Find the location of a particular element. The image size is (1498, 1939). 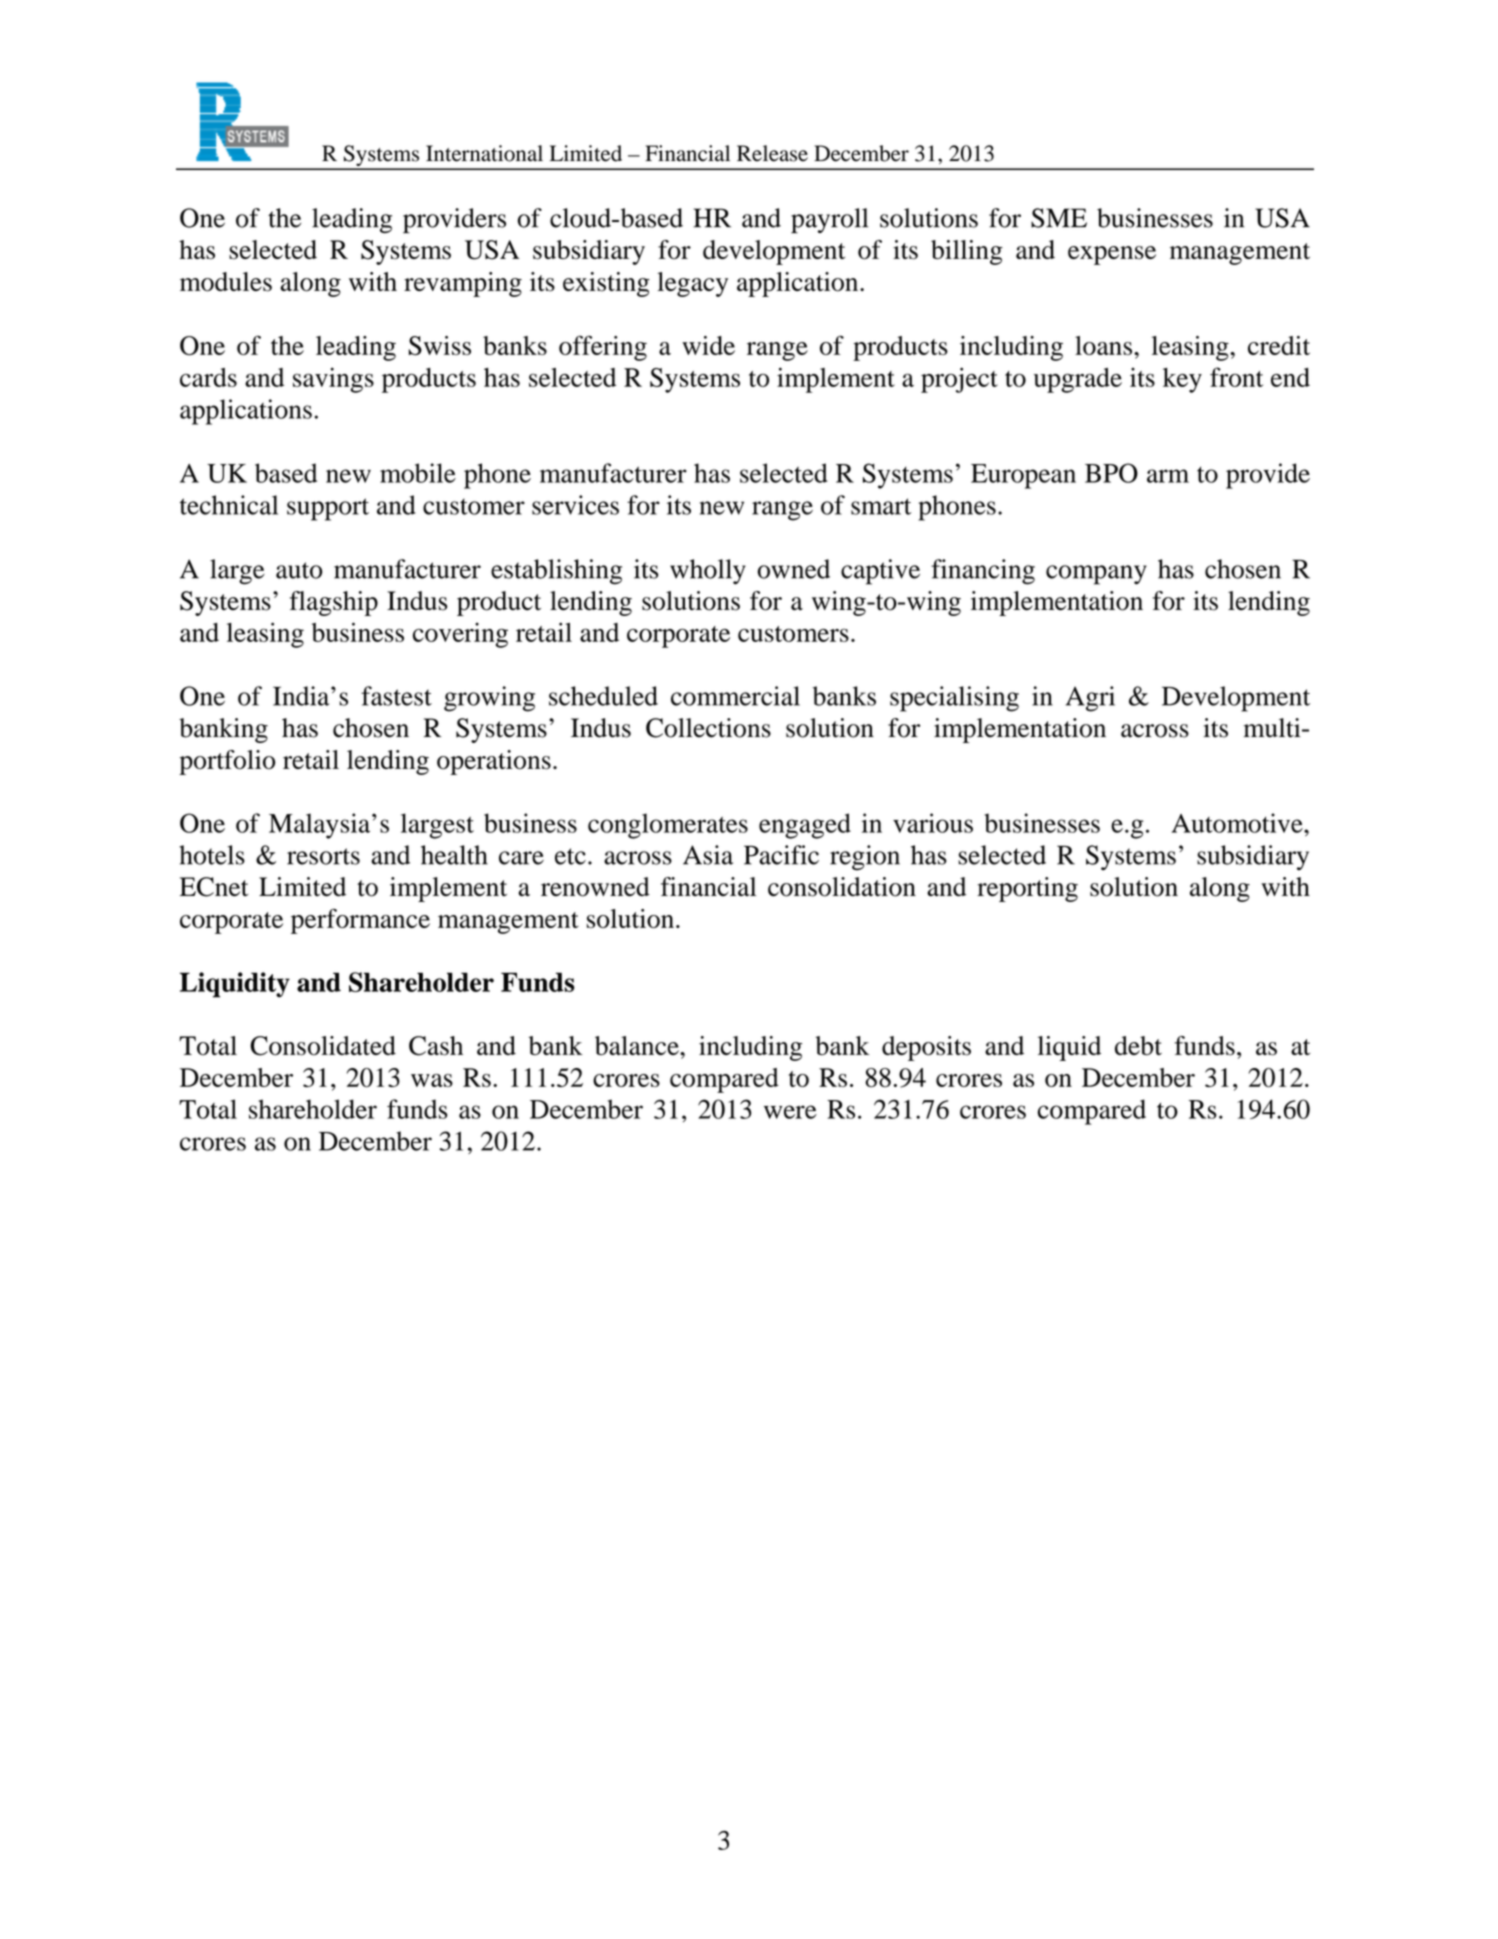

flagship is located at coordinates (334, 603).
